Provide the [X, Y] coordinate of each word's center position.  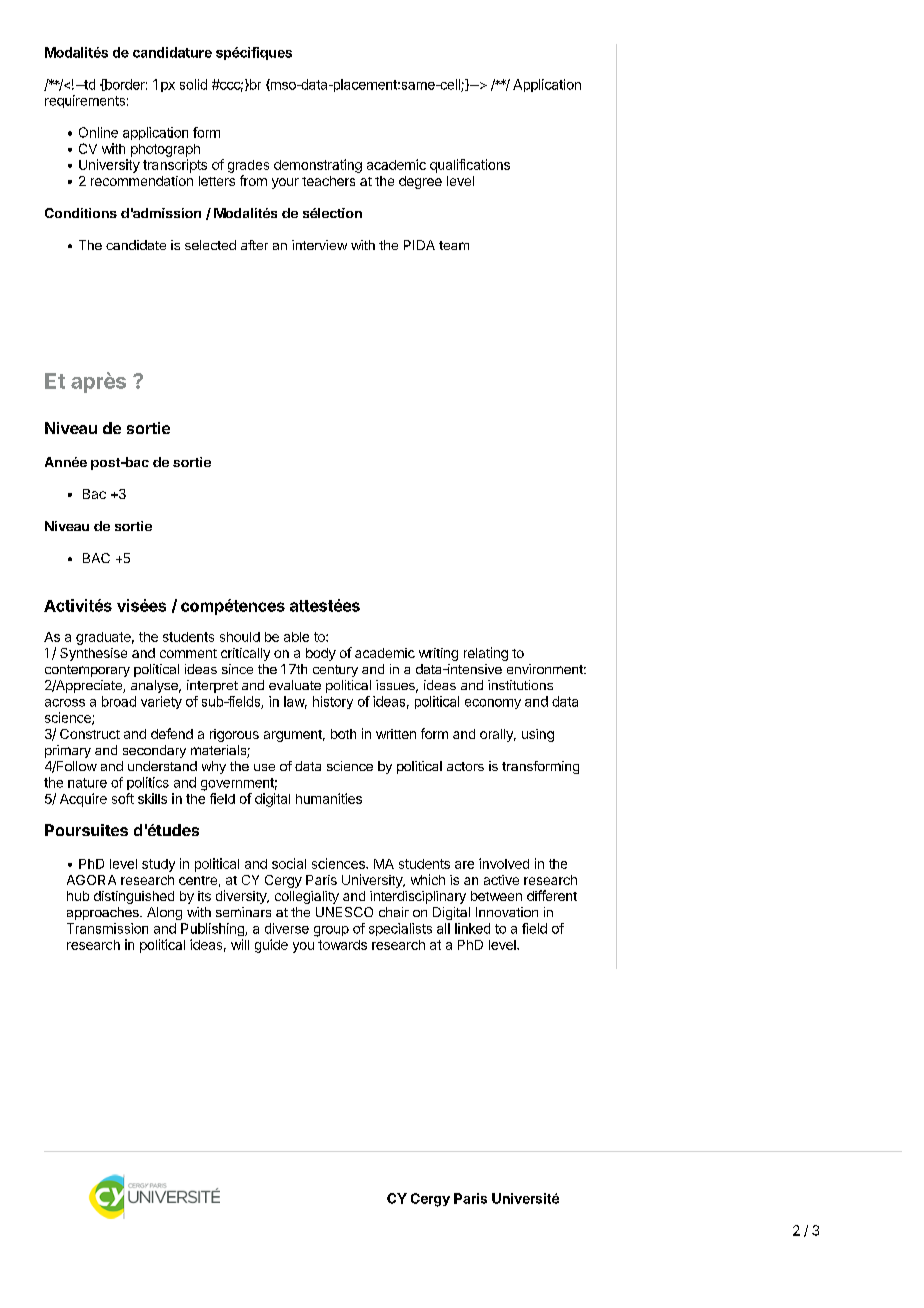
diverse [287, 928]
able [296, 637]
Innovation [507, 912]
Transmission [107, 928]
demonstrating [318, 166]
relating [486, 654]
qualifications [470, 166]
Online [98, 132]
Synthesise [93, 654]
